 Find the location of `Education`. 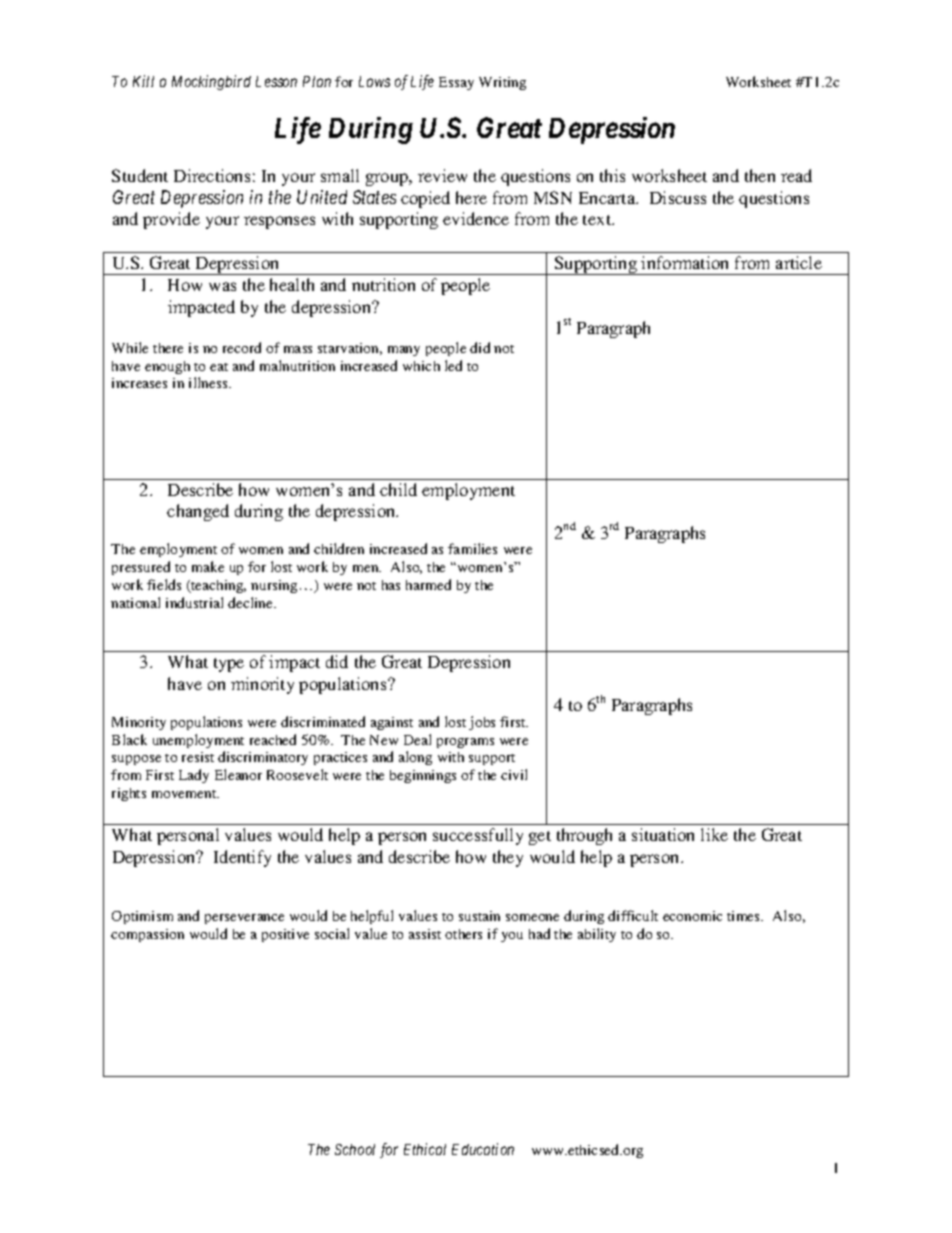

Education is located at coordinates (483, 1149).
